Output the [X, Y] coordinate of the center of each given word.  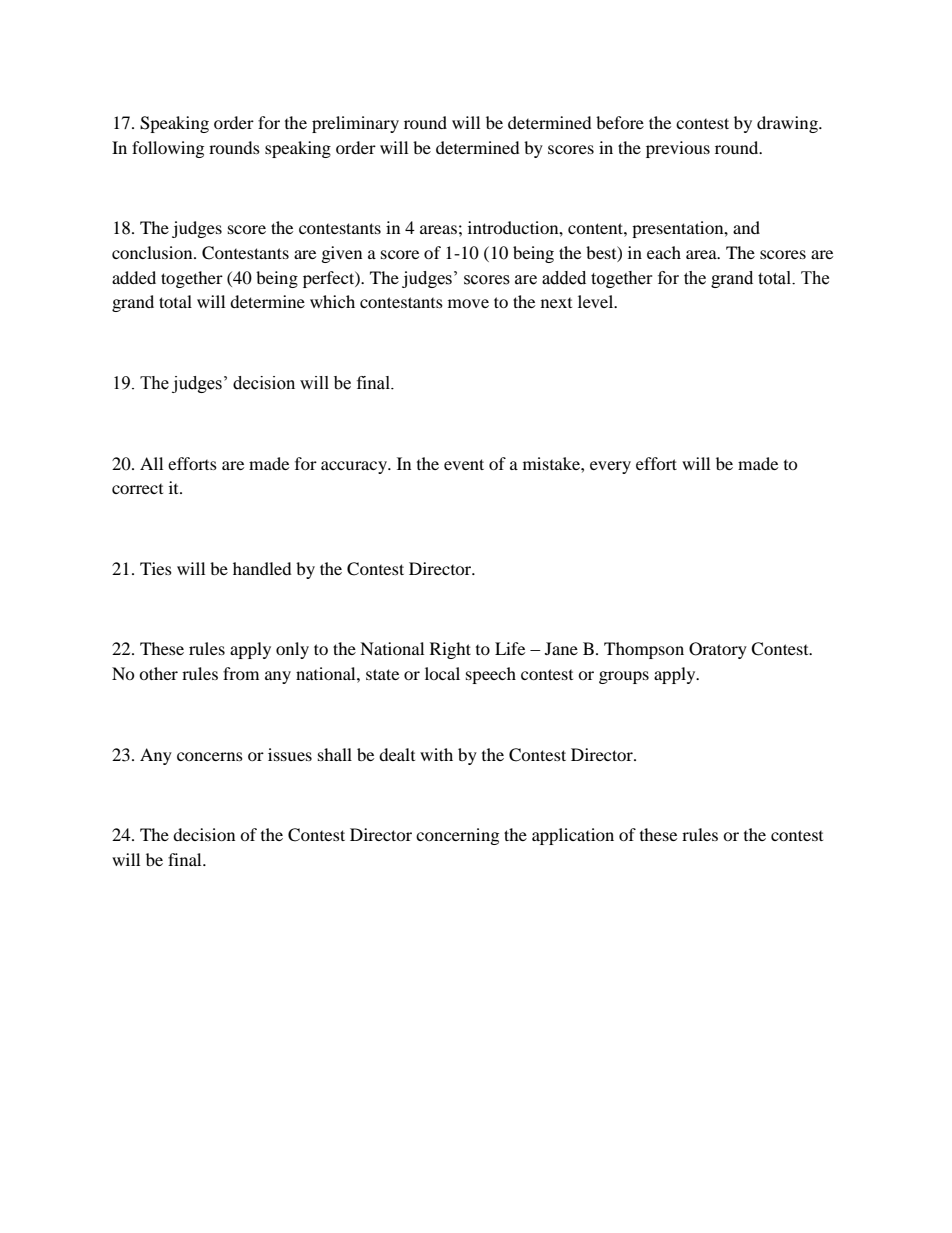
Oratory [718, 650]
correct [137, 489]
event [464, 464]
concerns [210, 756]
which [332, 301]
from [241, 673]
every [610, 467]
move [468, 303]
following [168, 149]
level [597, 301]
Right [450, 650]
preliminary [355, 124]
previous [678, 149]
